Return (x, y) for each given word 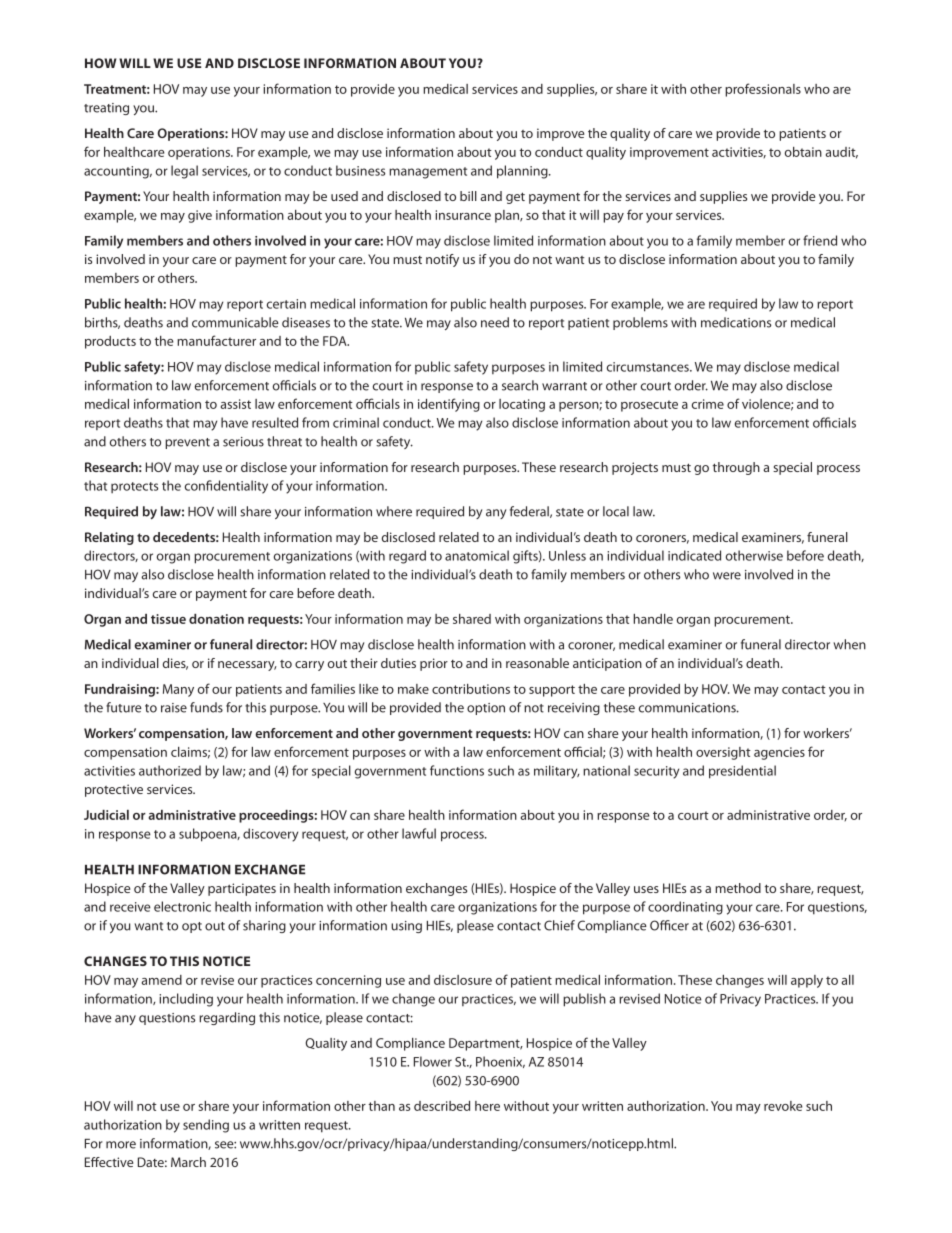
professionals (763, 90)
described (442, 1106)
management (428, 173)
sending (206, 1126)
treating (106, 109)
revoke (783, 1106)
